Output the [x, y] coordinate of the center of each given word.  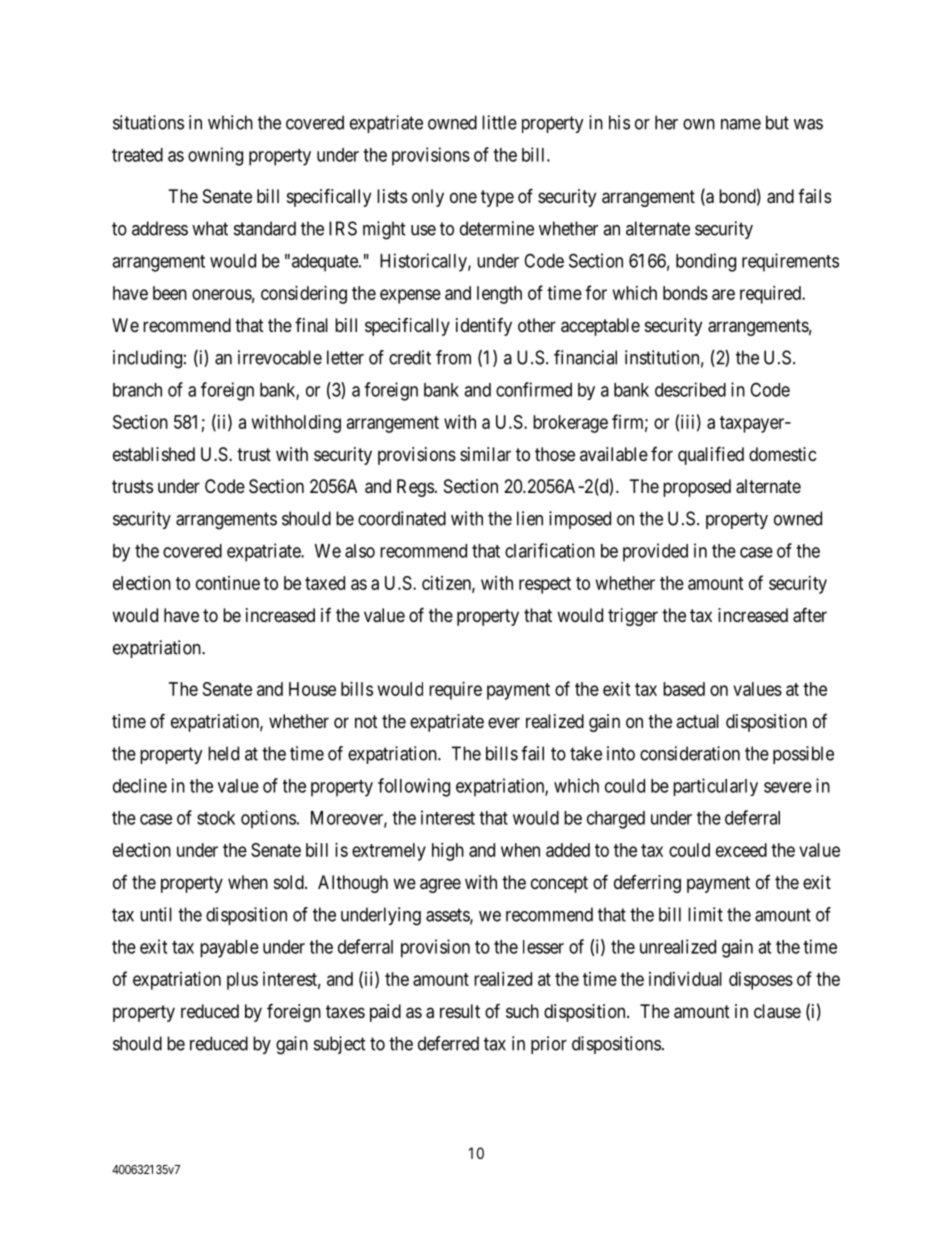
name [741, 124]
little [499, 122]
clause [777, 1011]
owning [215, 156]
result [460, 1011]
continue [228, 583]
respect [545, 585]
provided [655, 552]
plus [242, 981]
